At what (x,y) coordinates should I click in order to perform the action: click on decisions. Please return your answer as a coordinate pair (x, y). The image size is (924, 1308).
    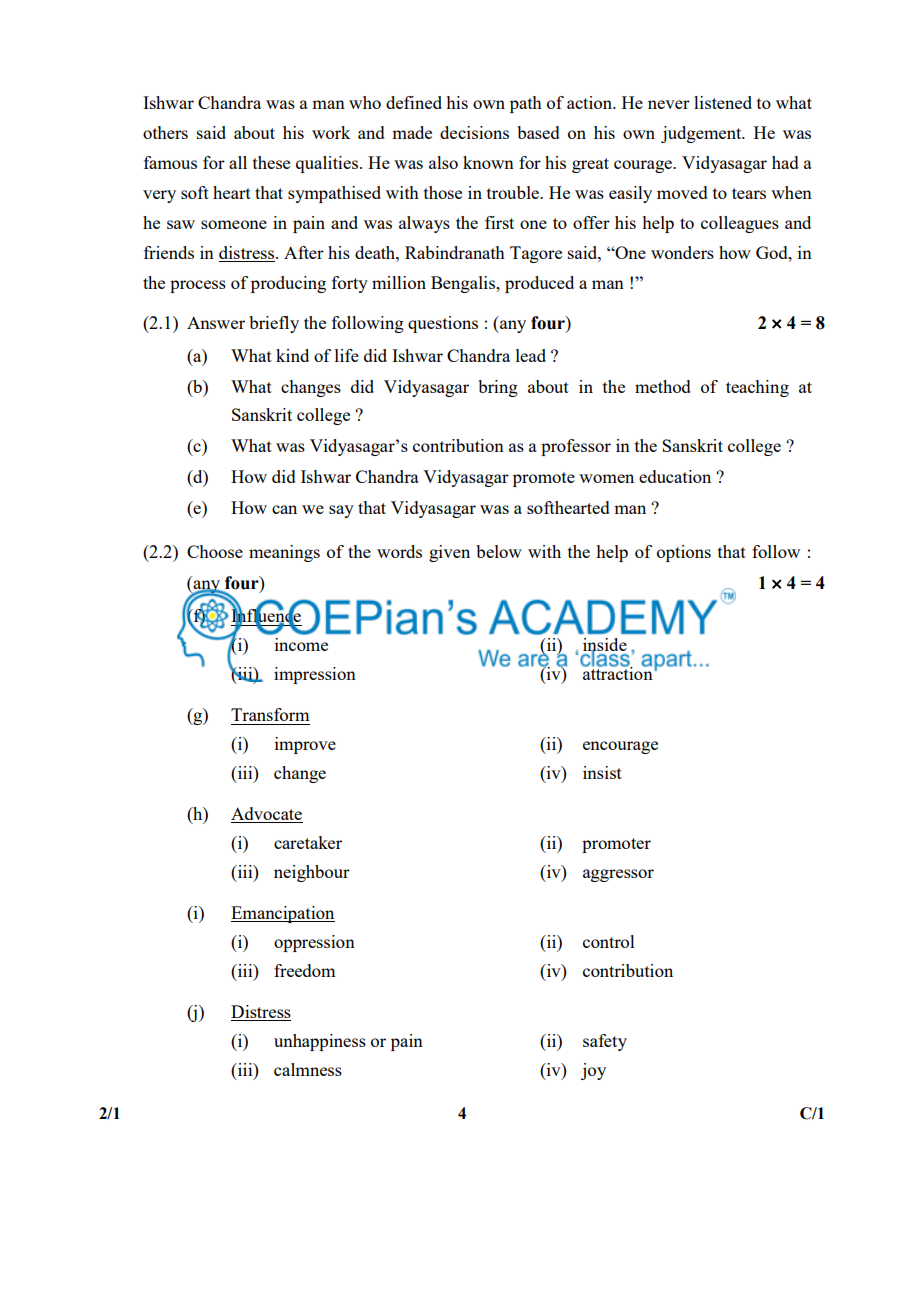
    Looking at the image, I should click on (474, 132).
